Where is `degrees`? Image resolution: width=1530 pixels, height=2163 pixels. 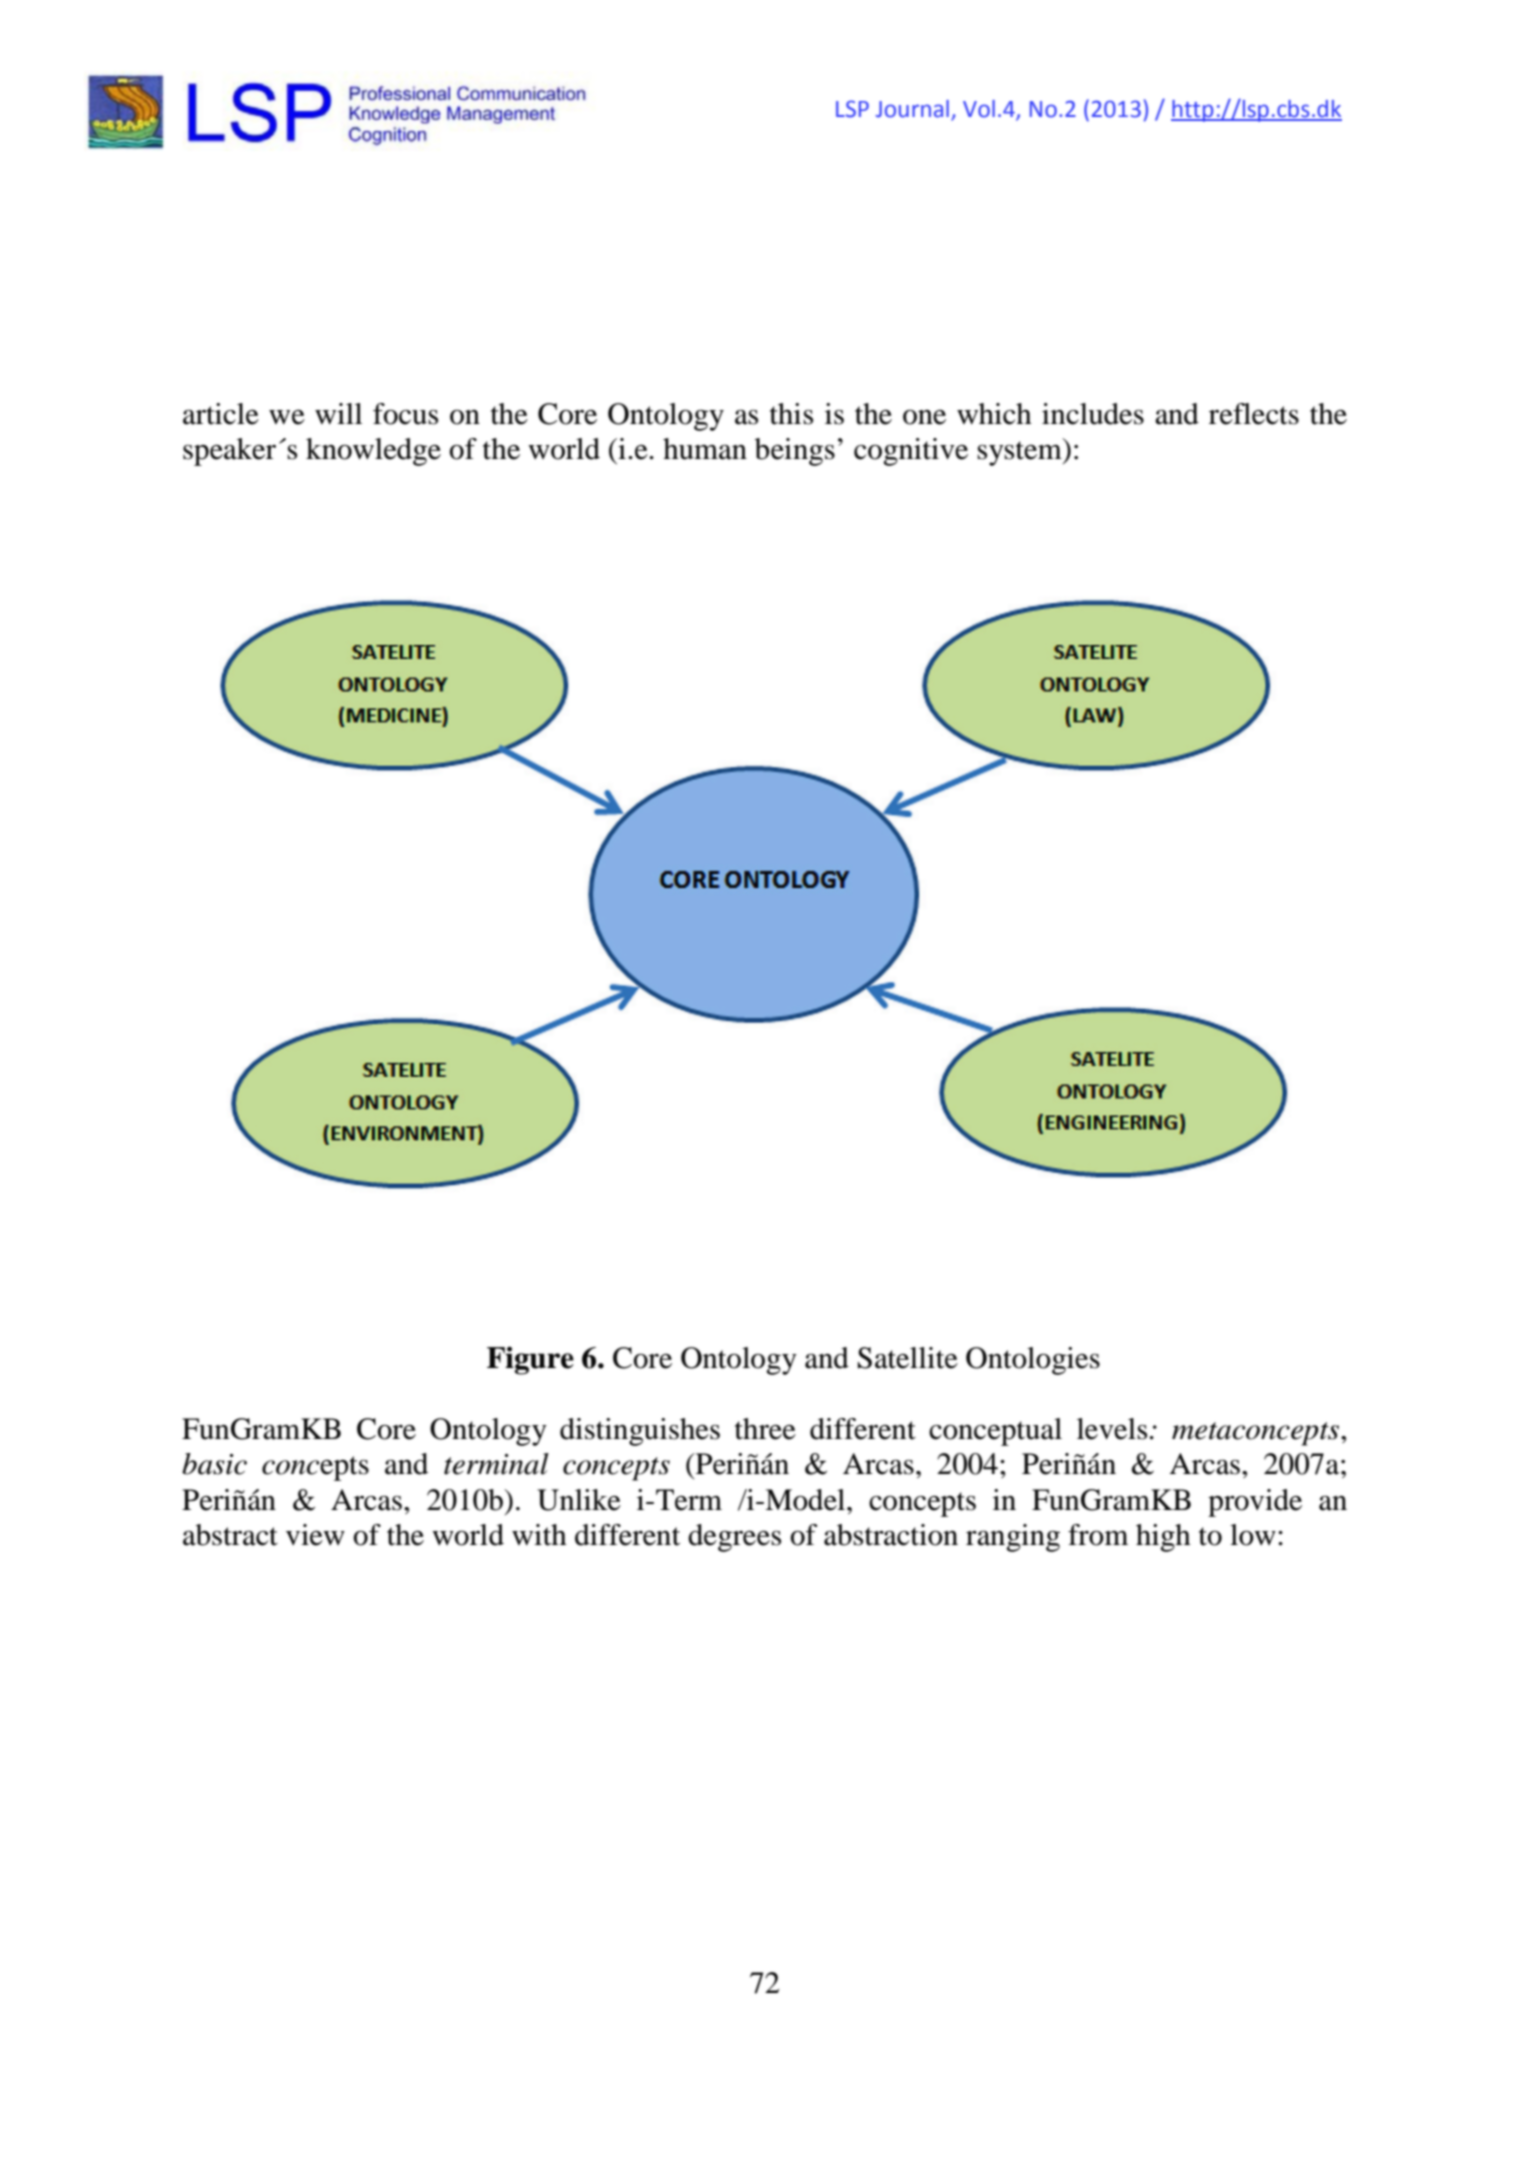 degrees is located at coordinates (734, 1538).
